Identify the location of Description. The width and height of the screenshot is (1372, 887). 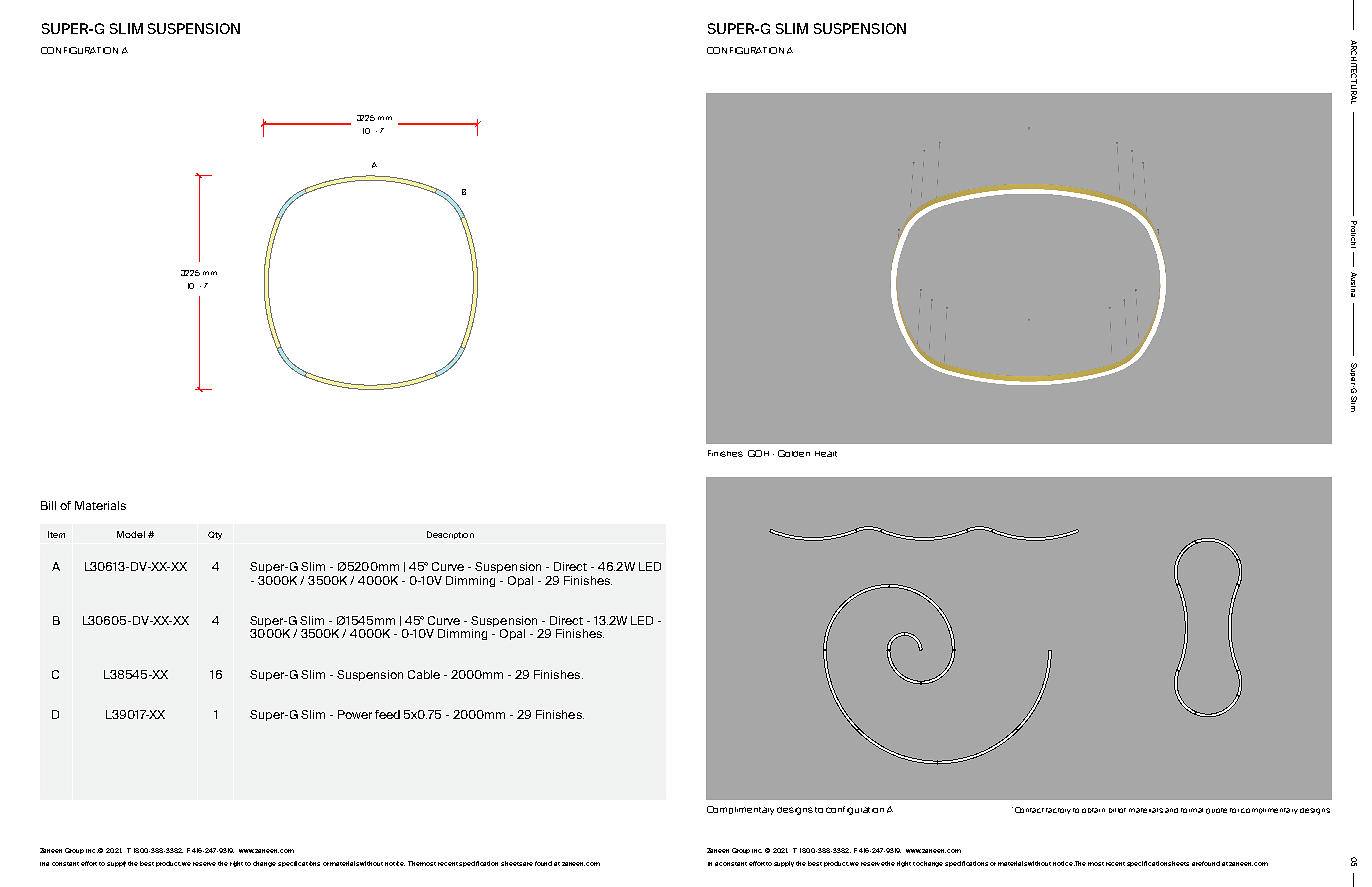
(450, 535).
